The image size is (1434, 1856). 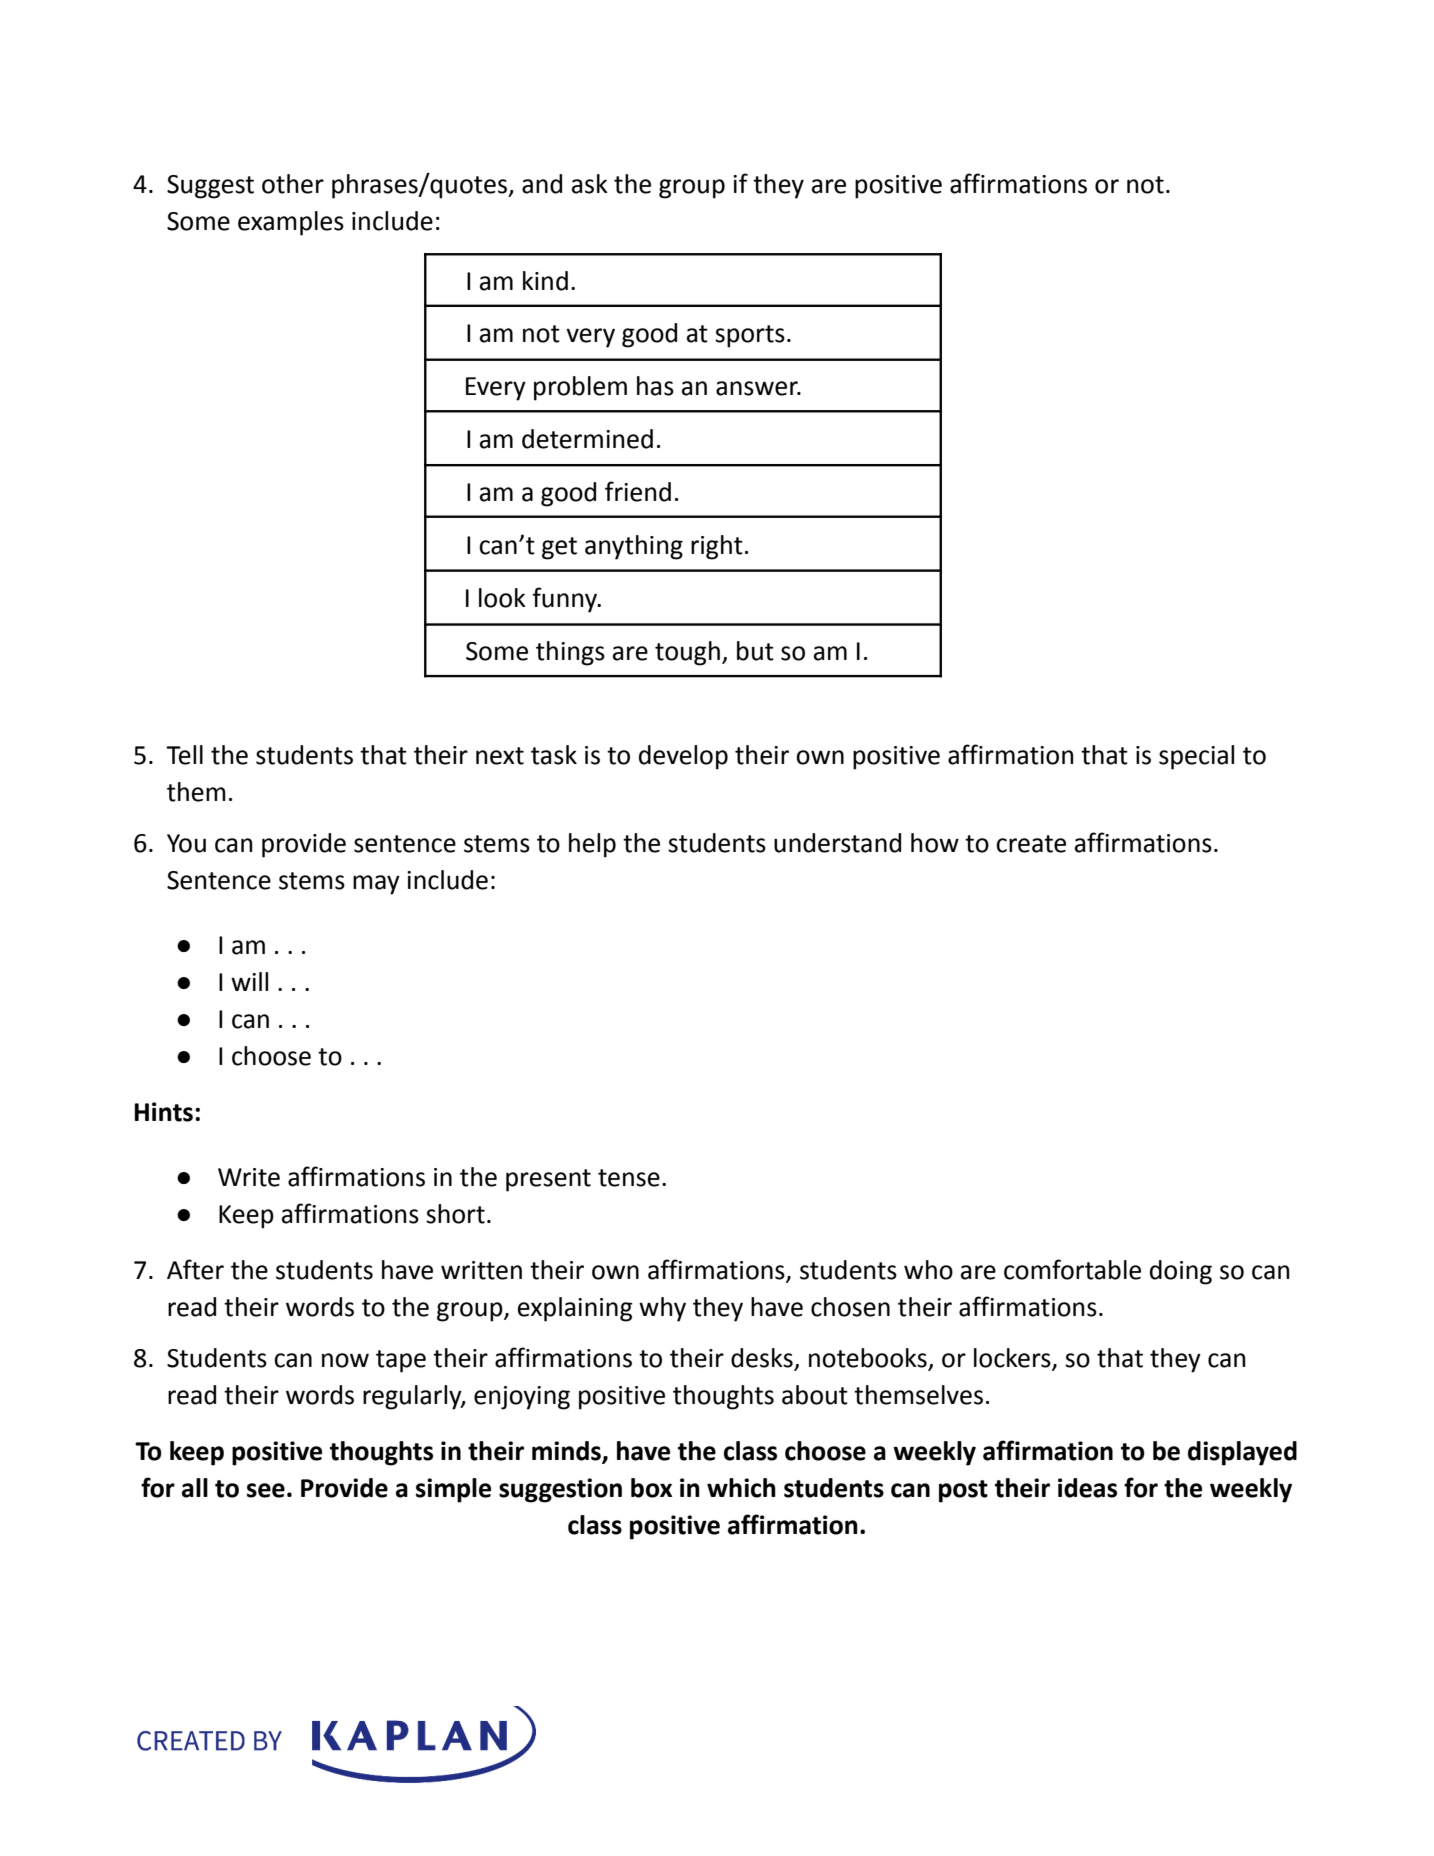 What do you see at coordinates (186, 843) in the screenshot?
I see `You` at bounding box center [186, 843].
